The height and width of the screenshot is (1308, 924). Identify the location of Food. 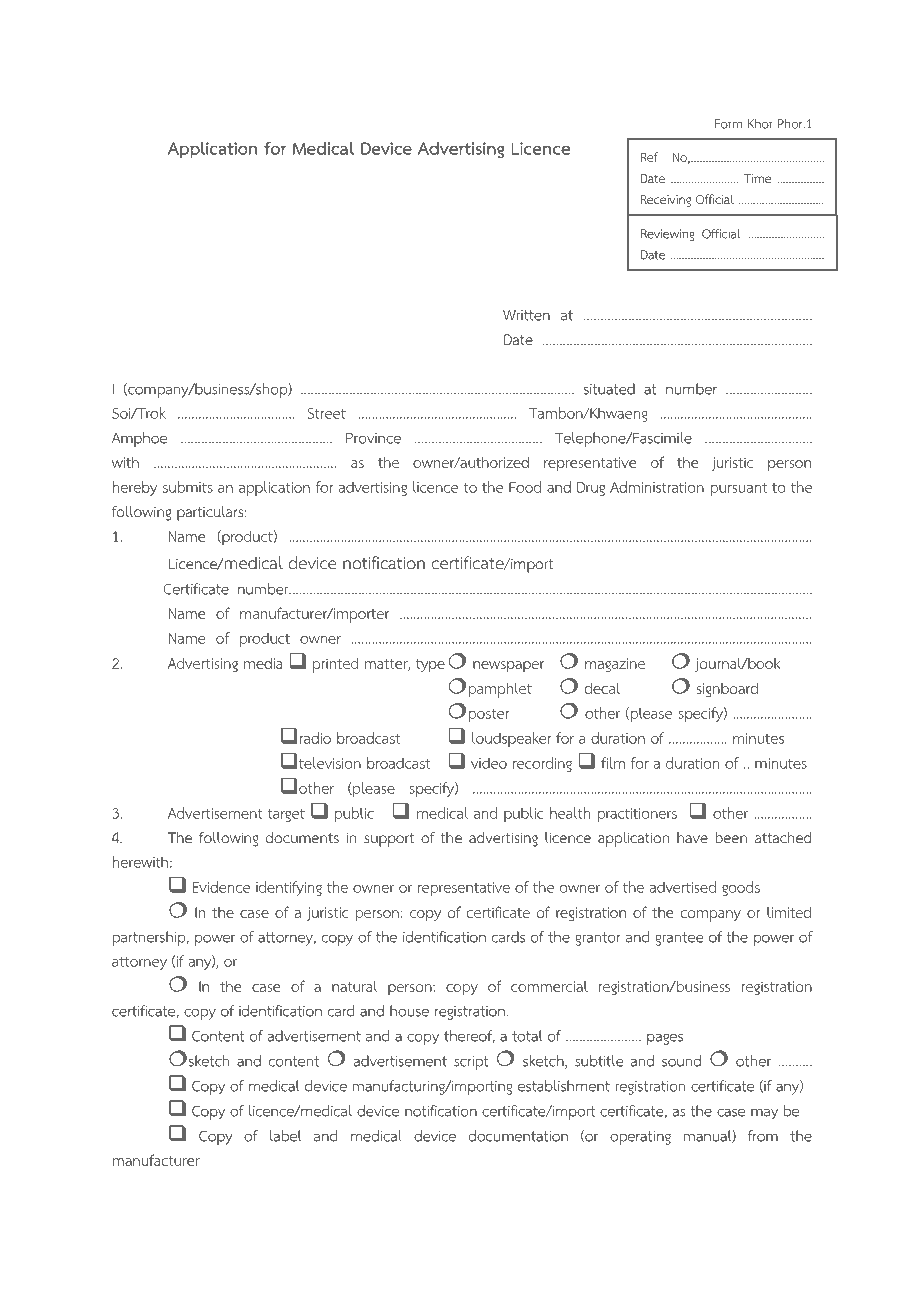
(525, 487).
